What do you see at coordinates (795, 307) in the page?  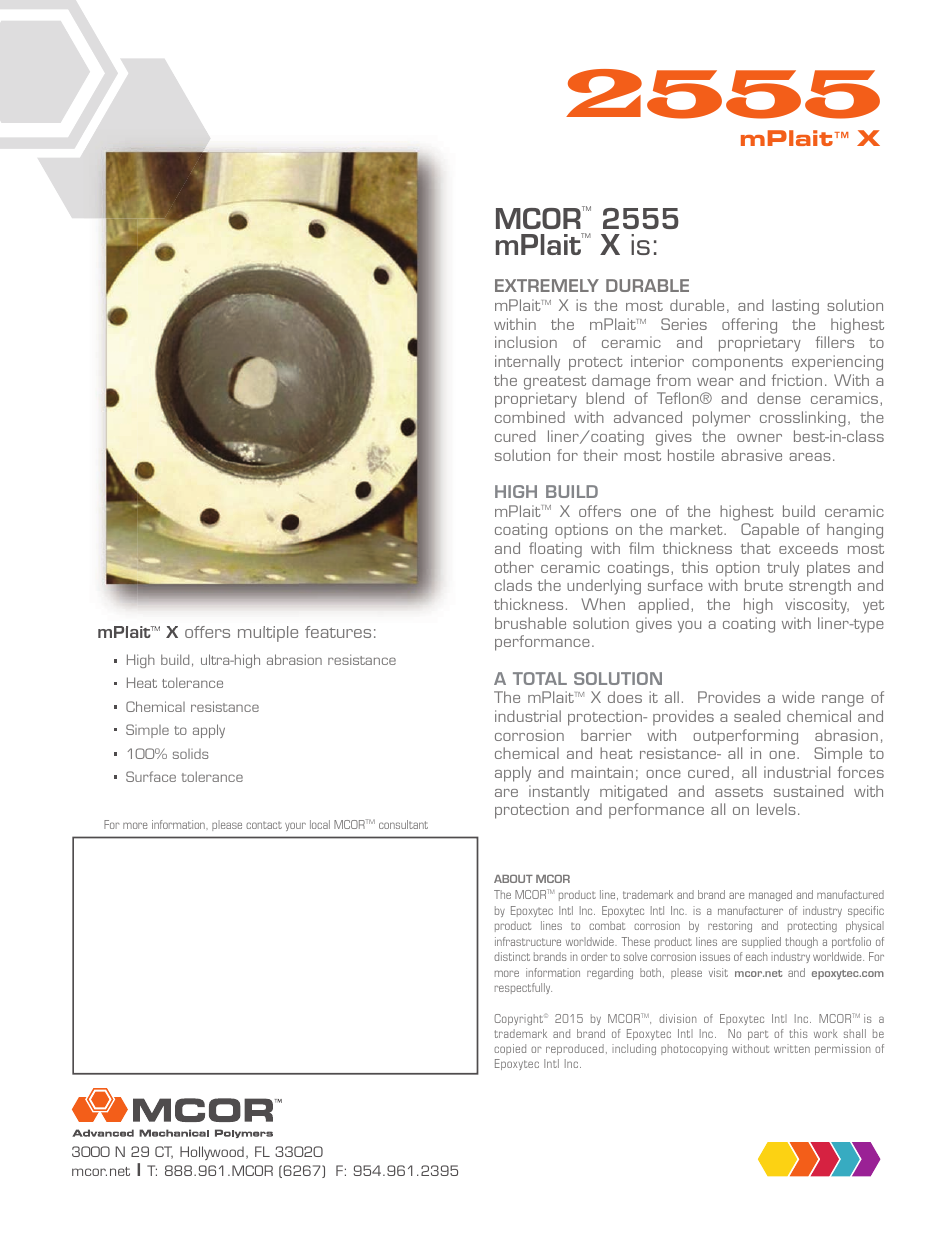 I see `lasting` at bounding box center [795, 307].
